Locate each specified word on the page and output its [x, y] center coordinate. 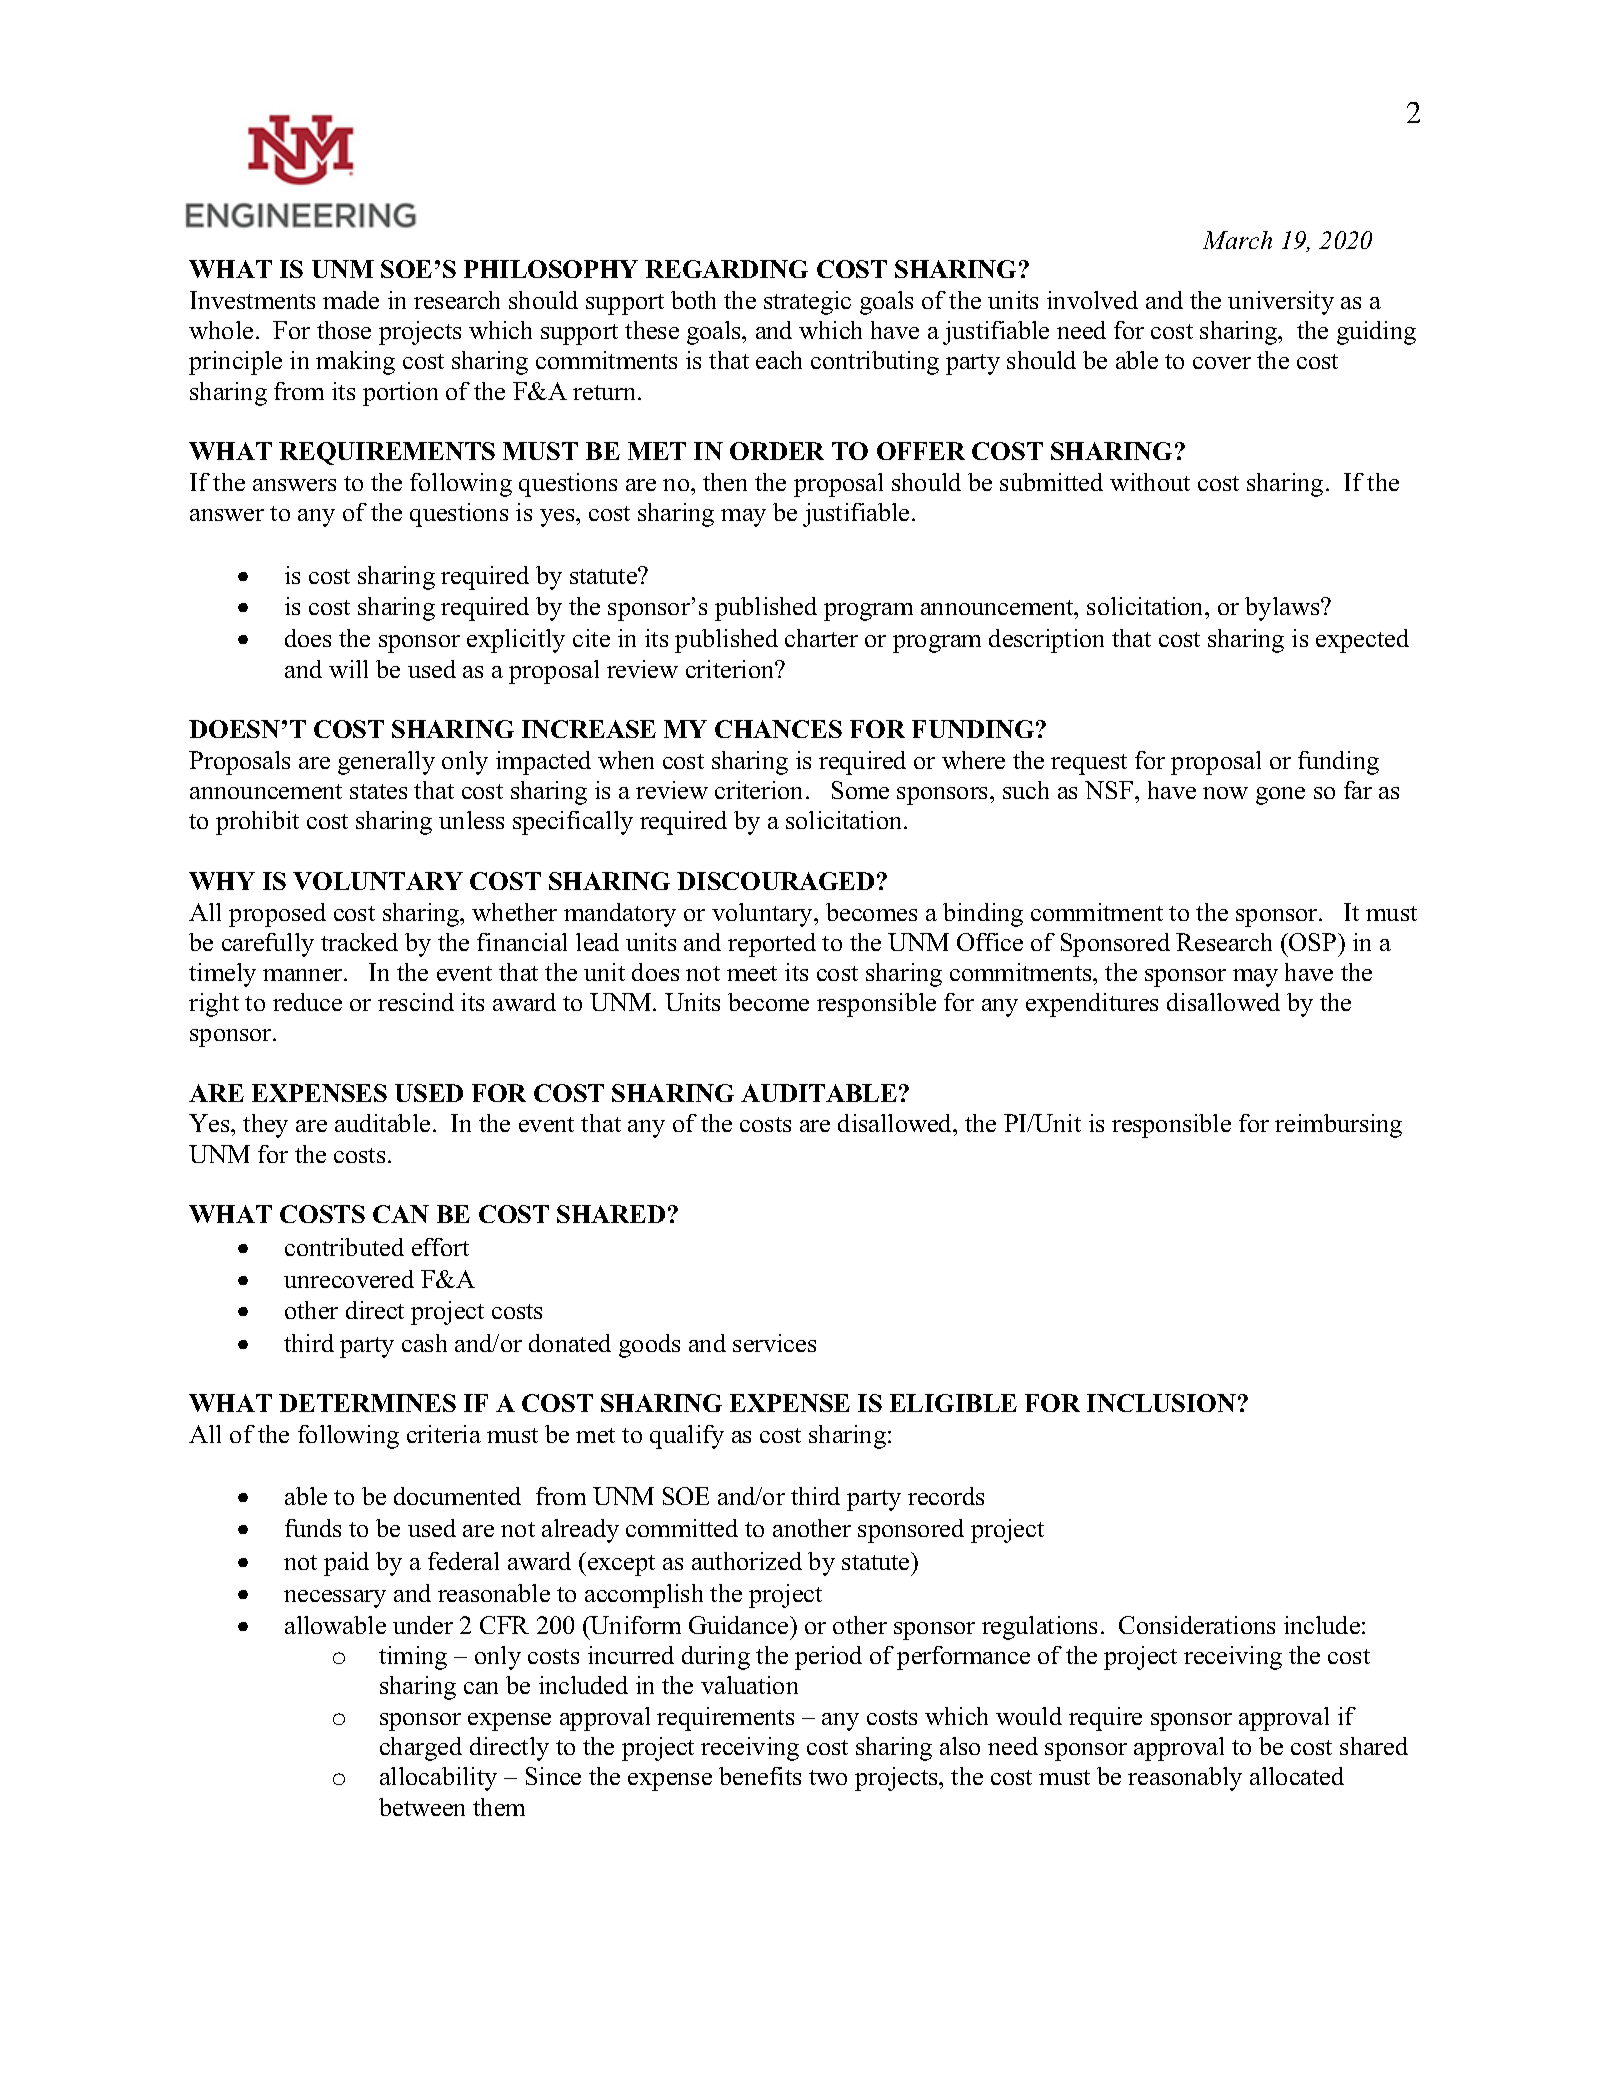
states [378, 791]
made [351, 300]
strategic [807, 303]
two [828, 1777]
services [774, 1343]
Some [860, 790]
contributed [344, 1247]
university [1281, 303]
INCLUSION [1161, 1403]
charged [421, 1749]
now [1225, 793]
